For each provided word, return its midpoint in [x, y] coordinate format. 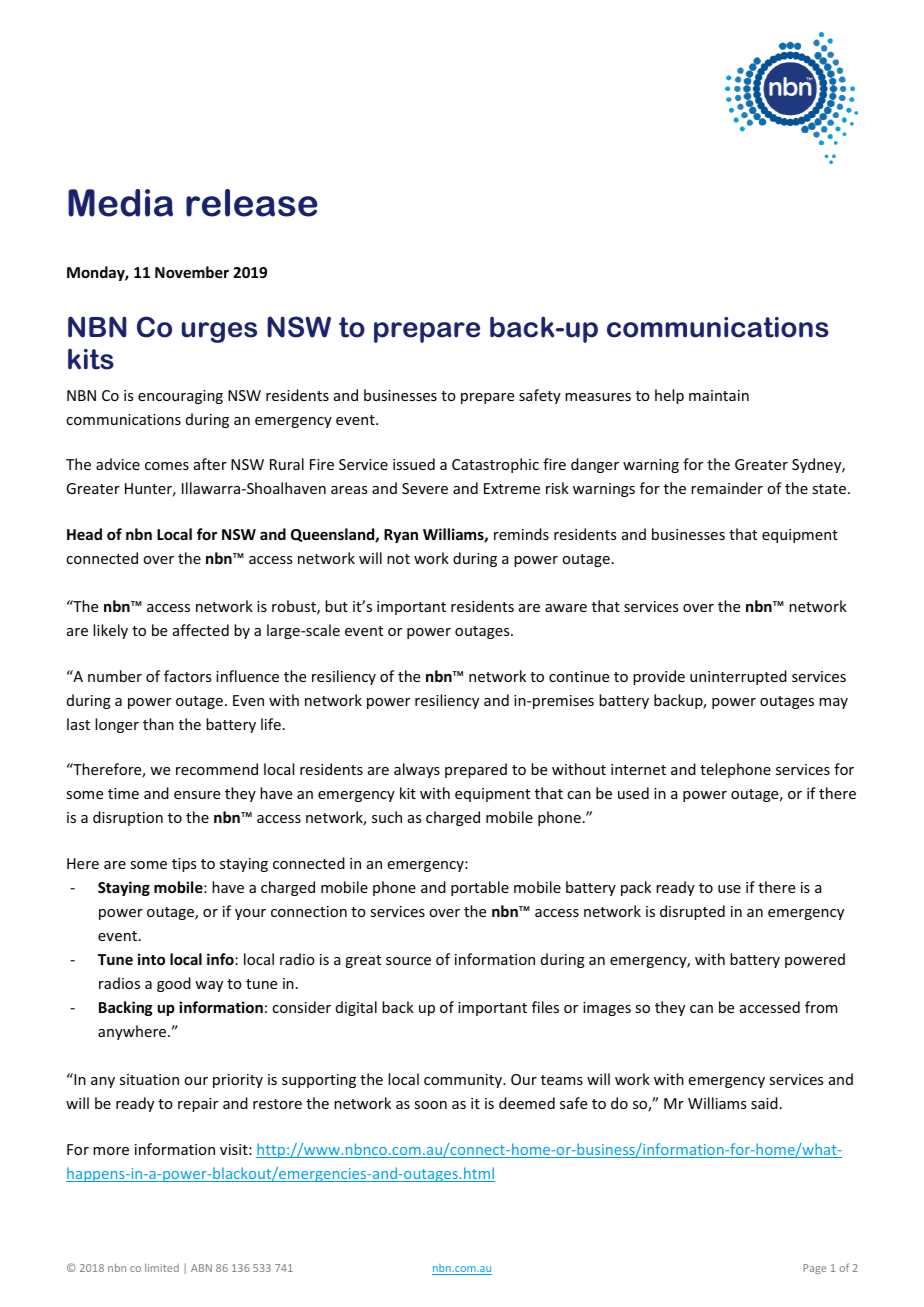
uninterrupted [738, 677]
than [158, 724]
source [408, 961]
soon [430, 1105]
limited [162, 1268]
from [821, 1007]
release [252, 203]
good [174, 984]
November [192, 272]
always [417, 770]
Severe [425, 488]
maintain [719, 395]
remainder [727, 488]
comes [167, 466]
